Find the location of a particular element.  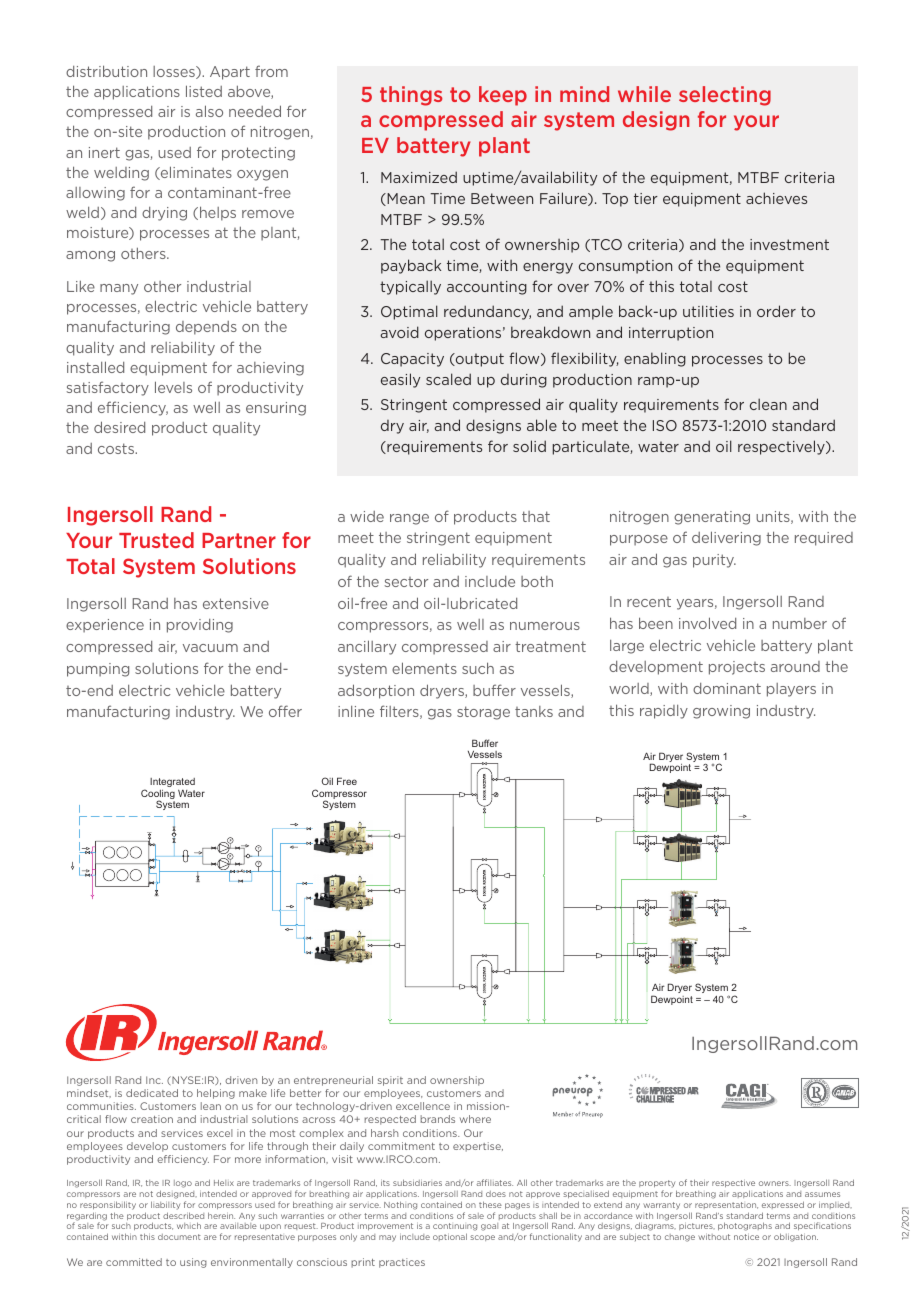

growing is located at coordinates (721, 712).
